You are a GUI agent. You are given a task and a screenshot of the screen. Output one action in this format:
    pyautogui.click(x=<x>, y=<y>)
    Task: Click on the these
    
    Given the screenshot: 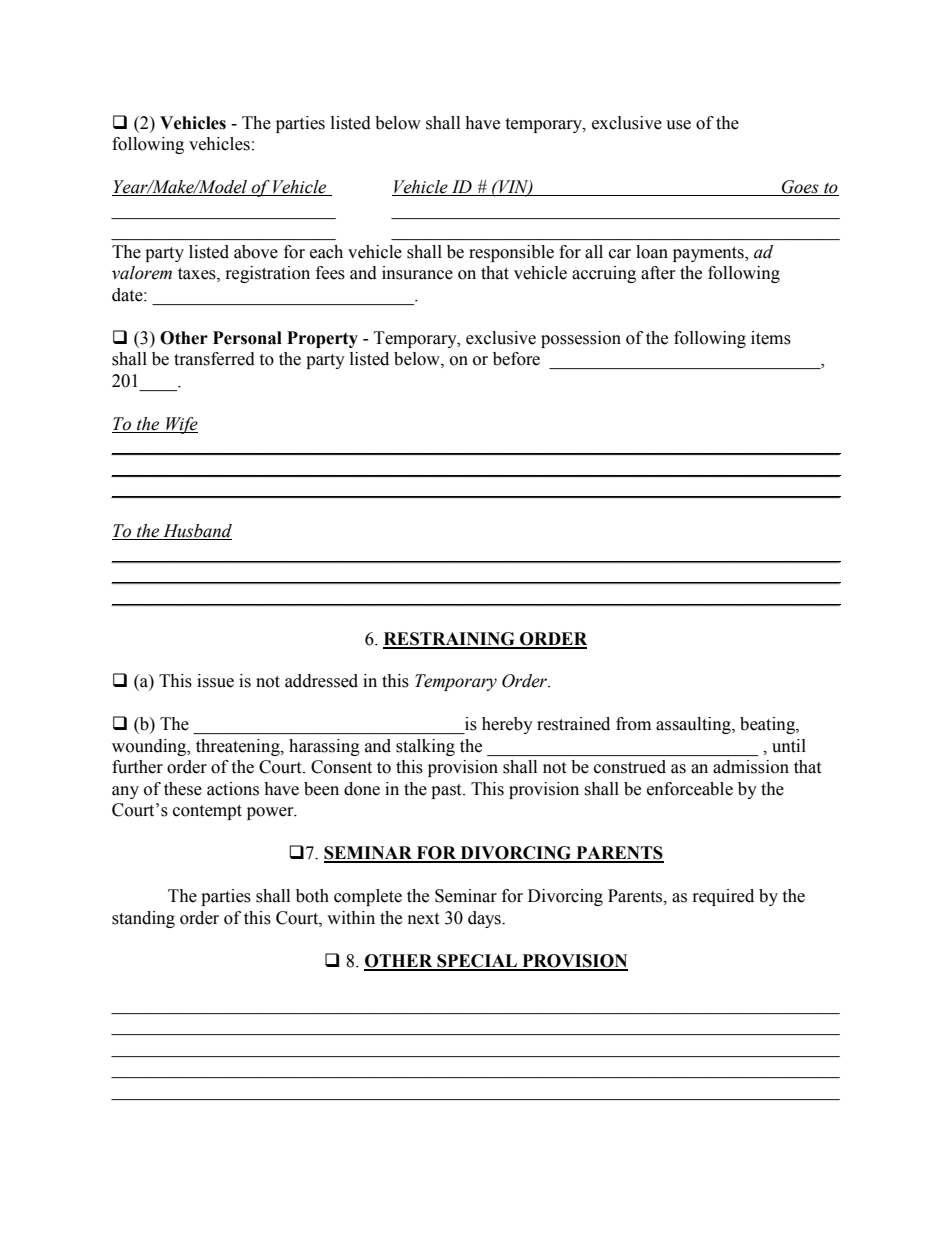 What is the action you would take?
    pyautogui.click(x=183, y=789)
